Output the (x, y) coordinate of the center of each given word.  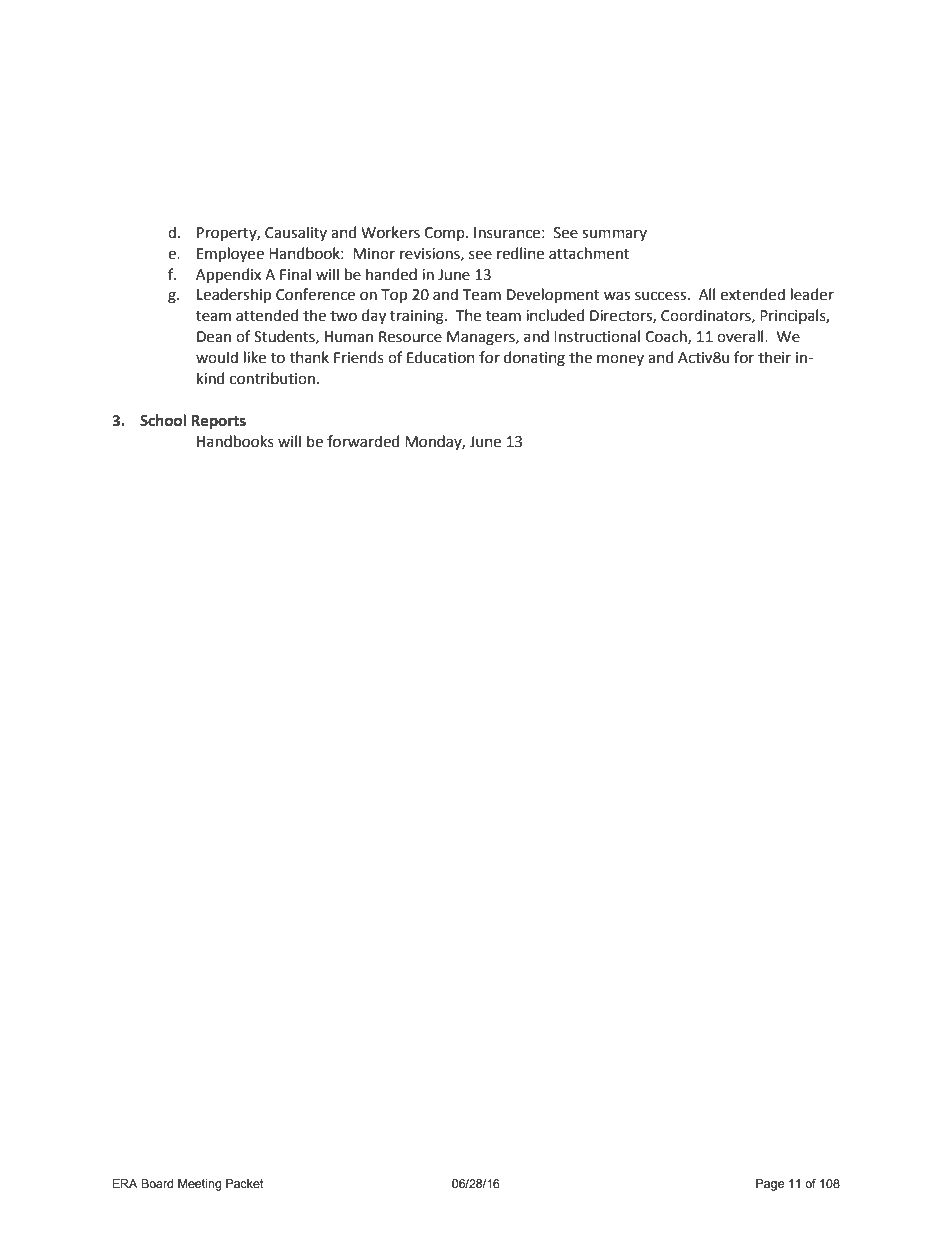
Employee (230, 254)
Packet (245, 1183)
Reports (218, 422)
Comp (445, 234)
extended (753, 294)
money (620, 360)
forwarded (363, 441)
